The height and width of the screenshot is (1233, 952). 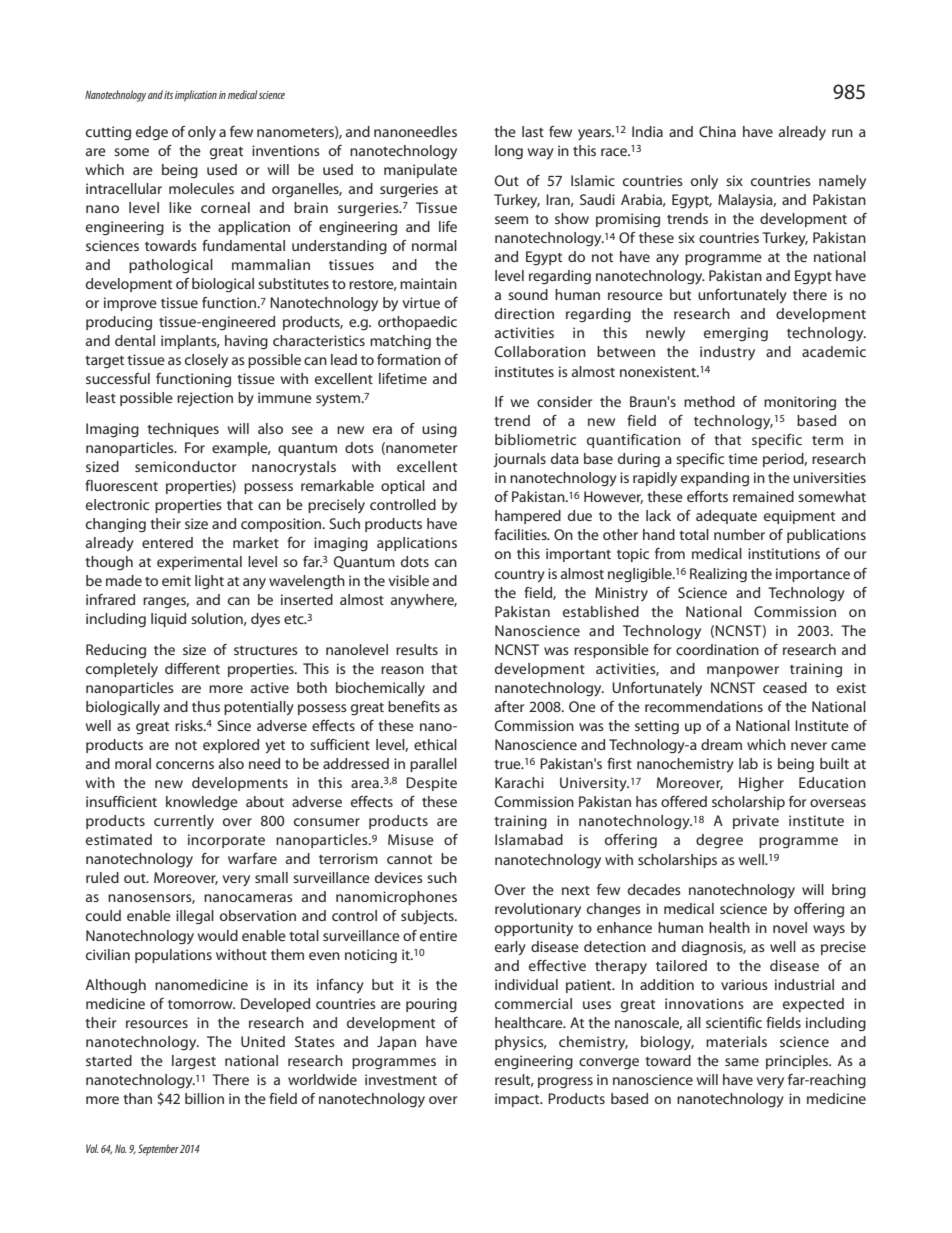 I want to click on liquid, so click(x=168, y=620).
